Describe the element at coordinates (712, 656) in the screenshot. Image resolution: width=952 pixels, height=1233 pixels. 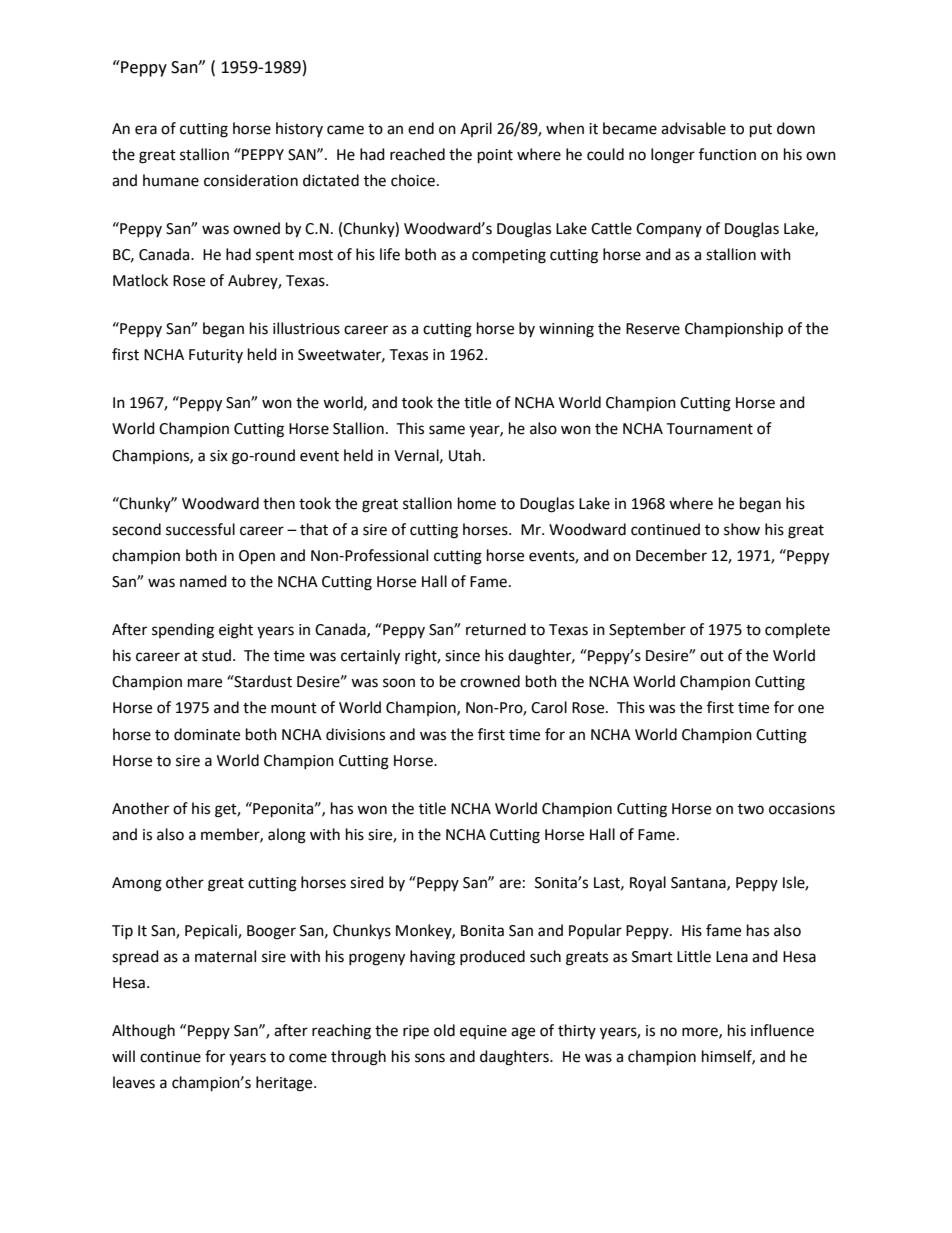
I see `out` at that location.
